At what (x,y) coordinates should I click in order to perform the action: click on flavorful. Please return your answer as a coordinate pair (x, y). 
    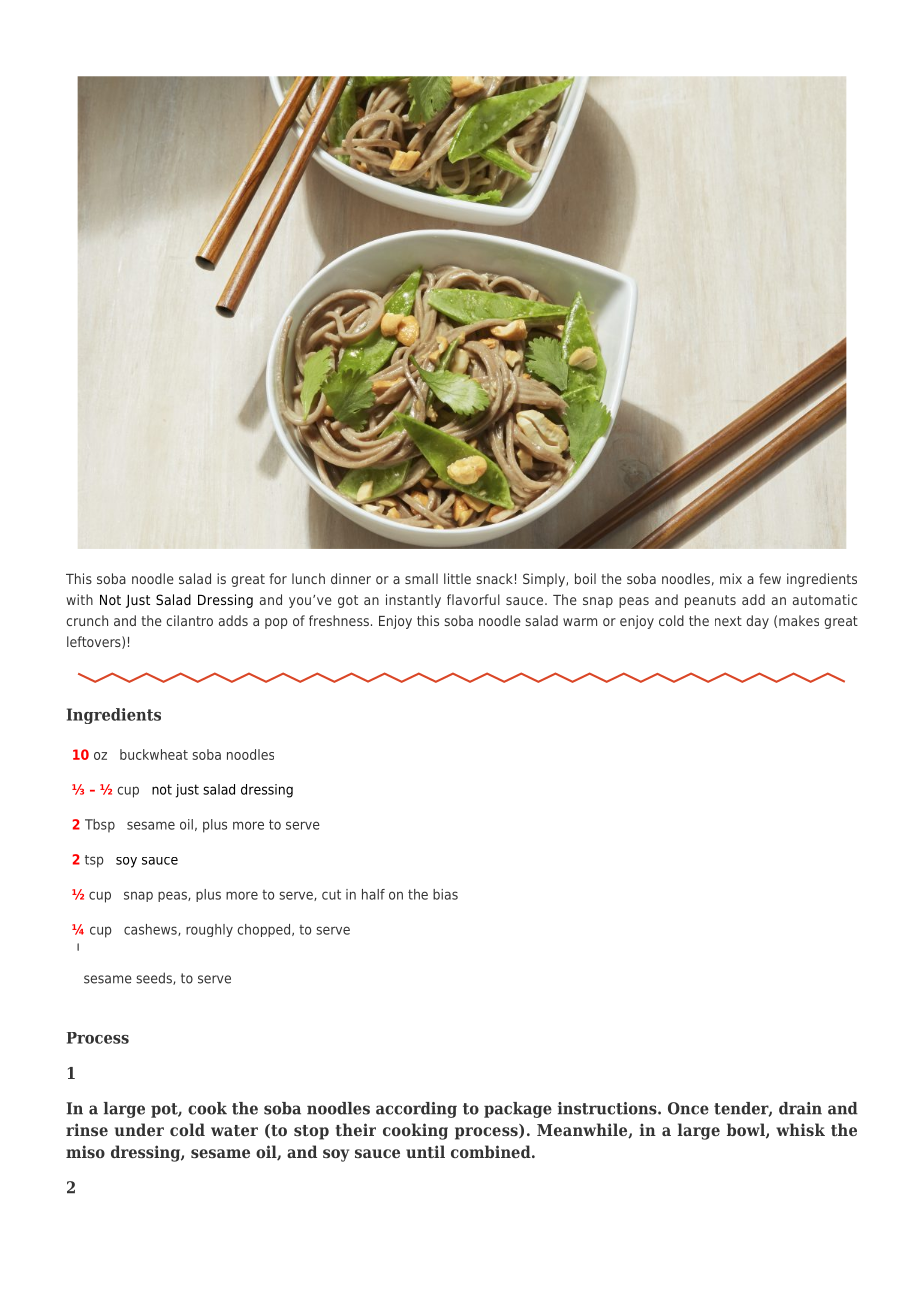
    Looking at the image, I should click on (473, 599).
